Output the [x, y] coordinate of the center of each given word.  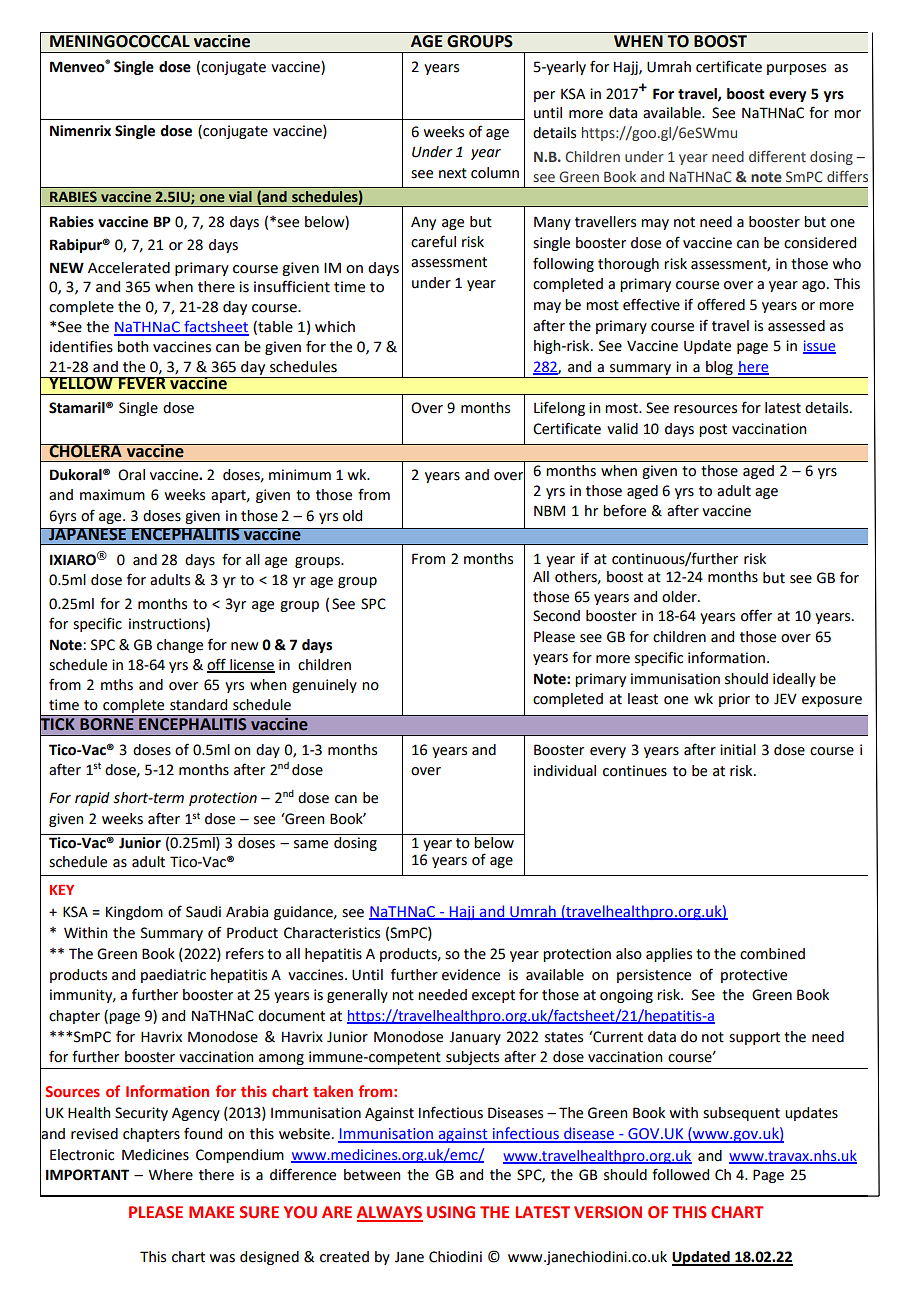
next [453, 173]
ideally [794, 680]
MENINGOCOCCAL [120, 41]
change [180, 646]
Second [556, 616]
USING [451, 1212]
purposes [796, 69]
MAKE [211, 1212]
